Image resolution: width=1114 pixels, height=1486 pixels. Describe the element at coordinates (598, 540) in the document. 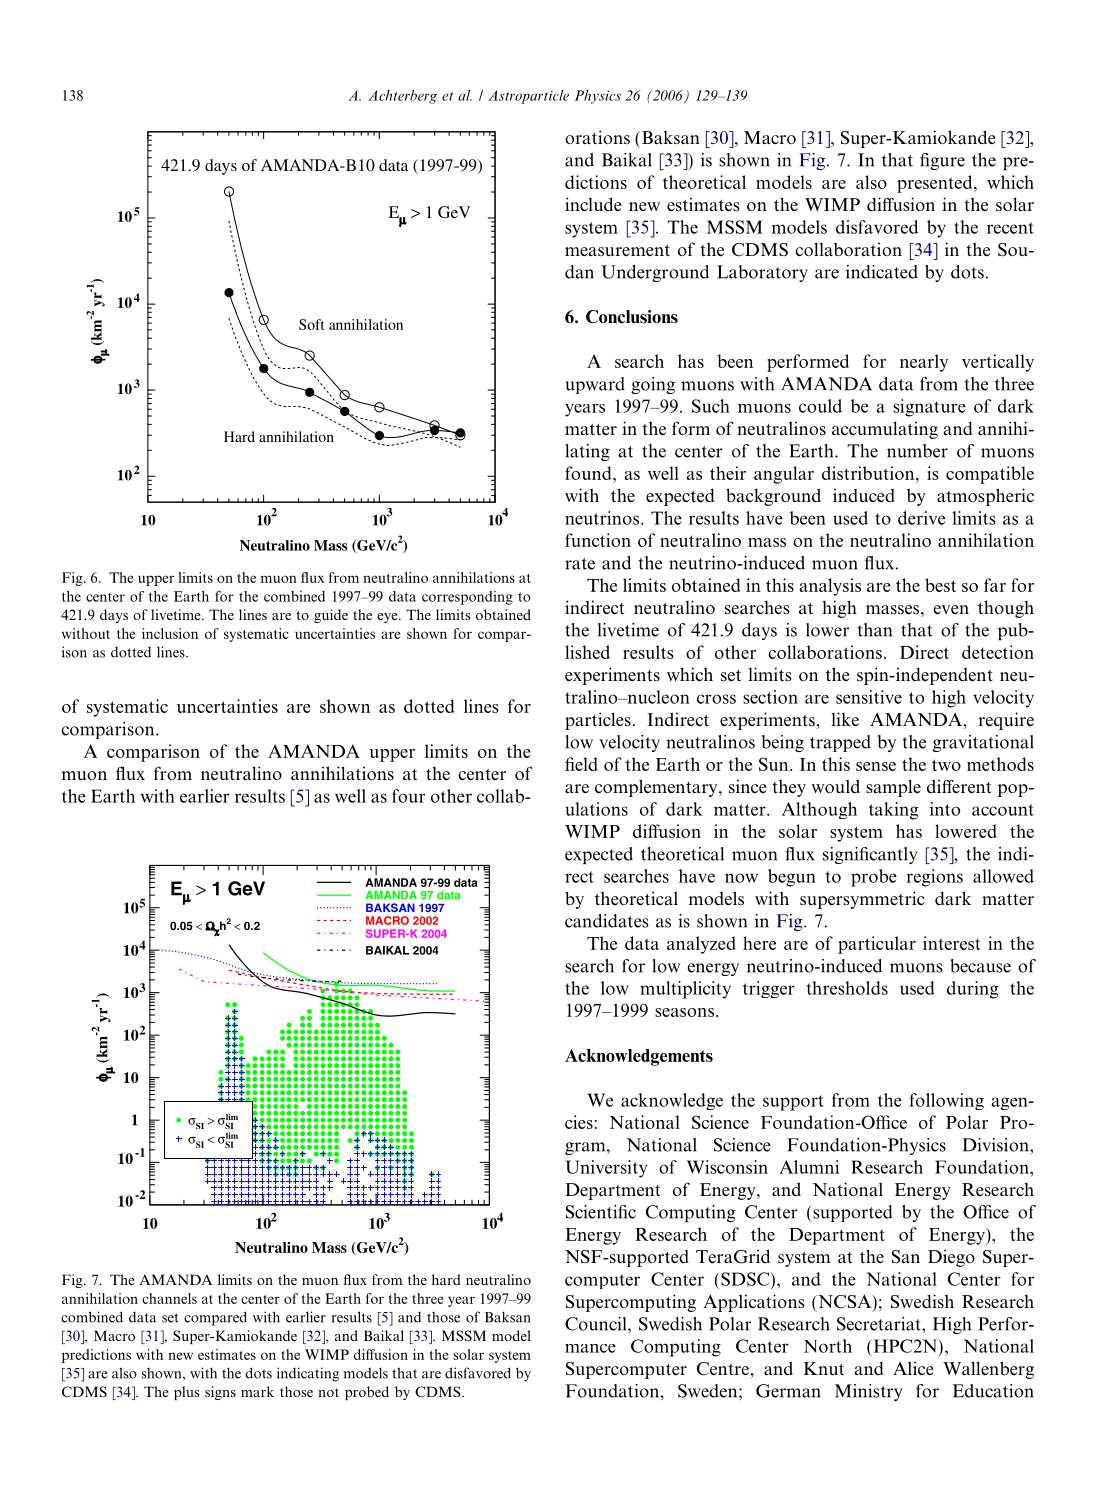

I see `function` at that location.
